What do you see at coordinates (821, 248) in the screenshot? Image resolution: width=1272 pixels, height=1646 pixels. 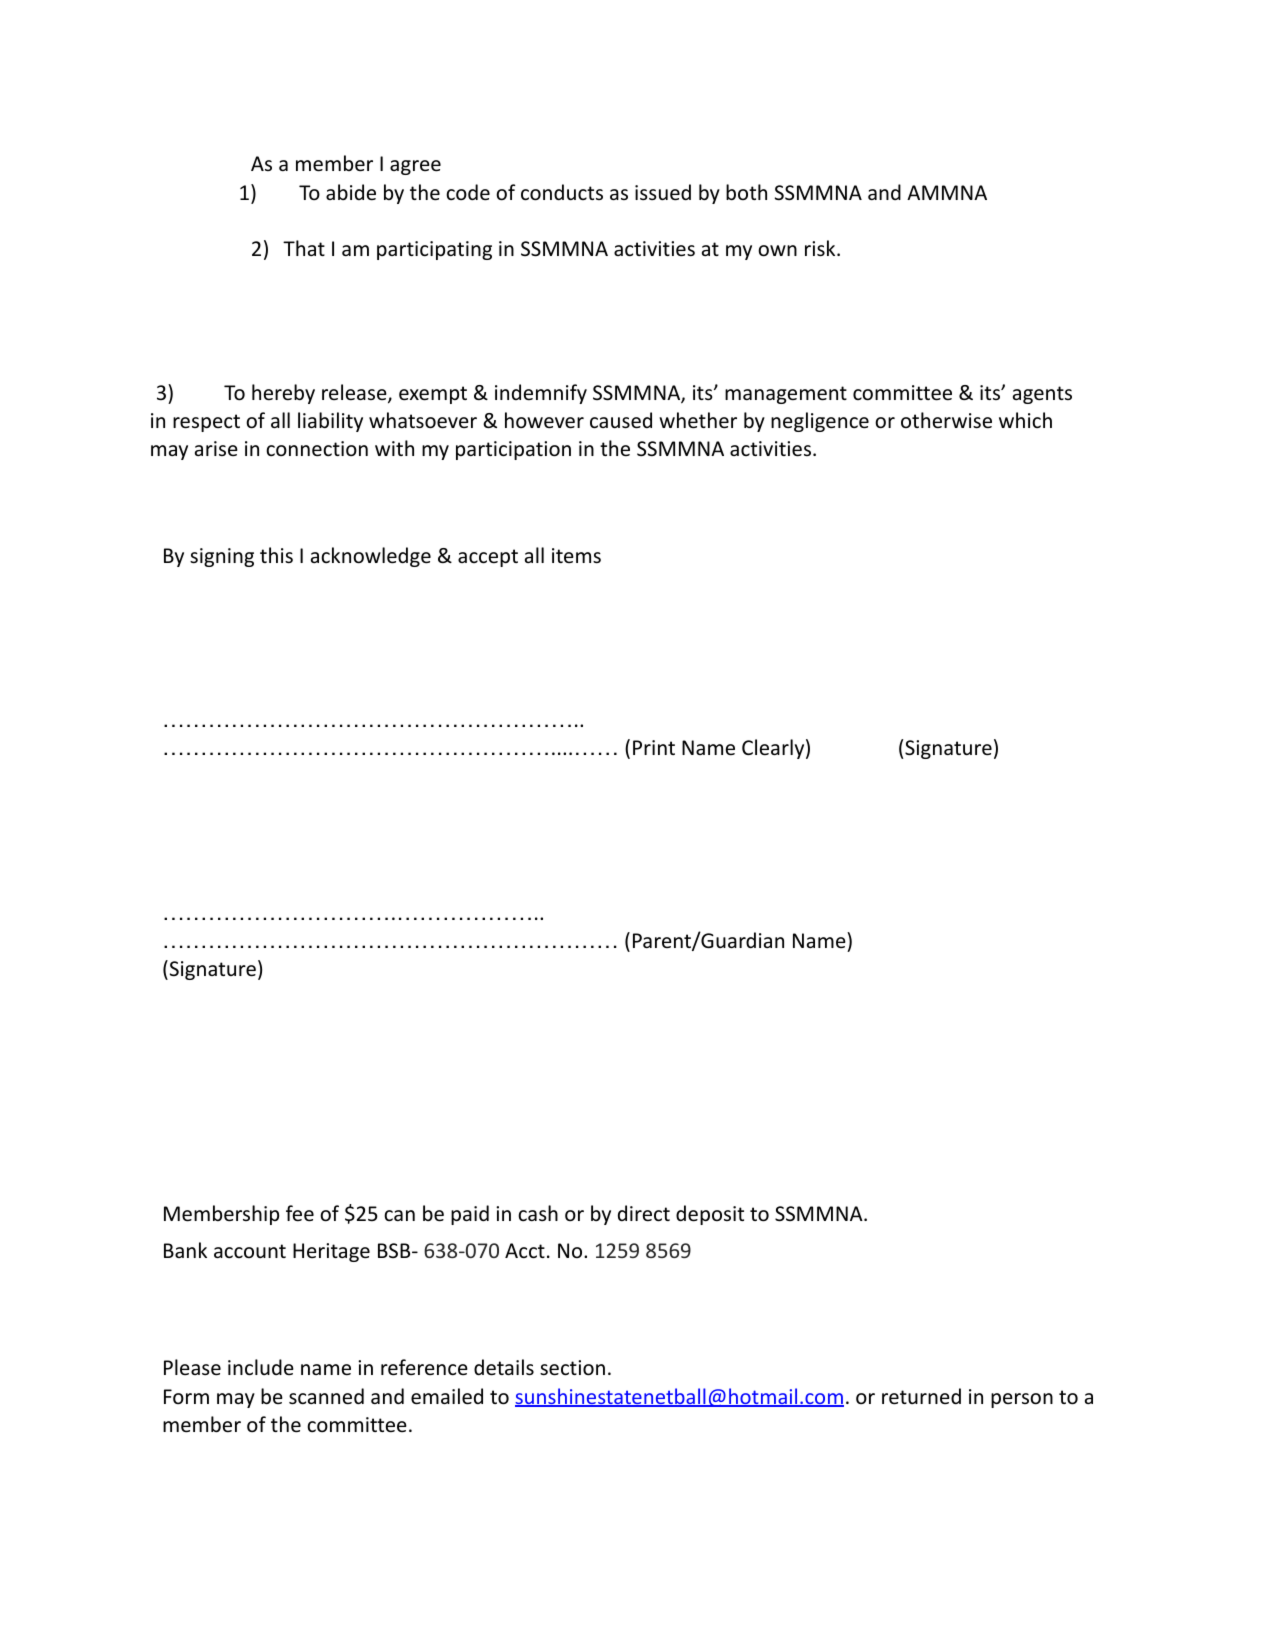 I see `risk` at bounding box center [821, 248].
